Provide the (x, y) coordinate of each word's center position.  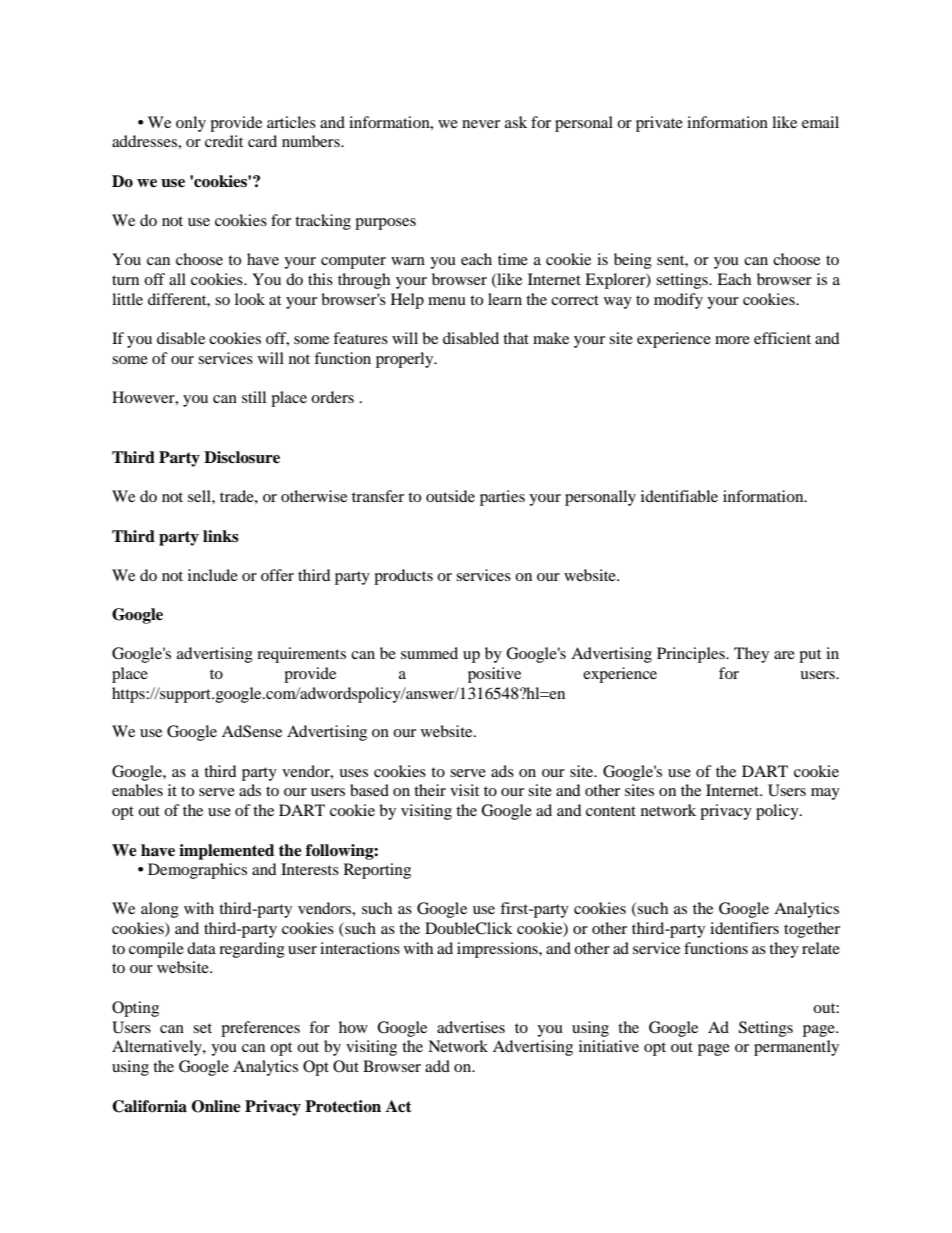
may (825, 794)
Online (216, 1106)
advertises (471, 1027)
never (481, 124)
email (820, 122)
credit (224, 141)
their (430, 790)
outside (450, 496)
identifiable (679, 496)
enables (137, 790)
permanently (796, 1048)
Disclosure (242, 457)
